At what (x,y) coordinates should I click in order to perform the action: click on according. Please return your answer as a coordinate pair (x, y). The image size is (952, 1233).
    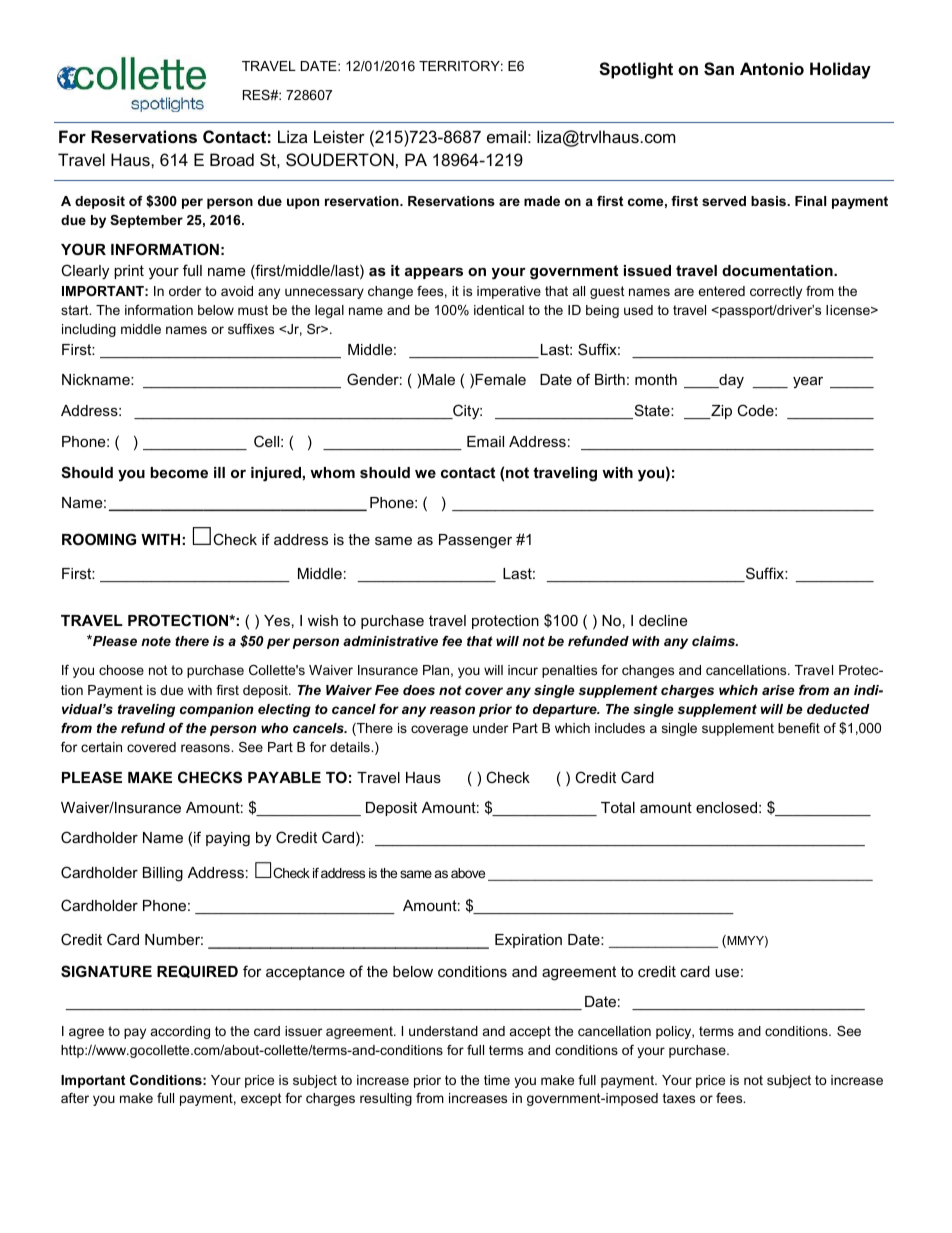
    Looking at the image, I should click on (180, 1032).
